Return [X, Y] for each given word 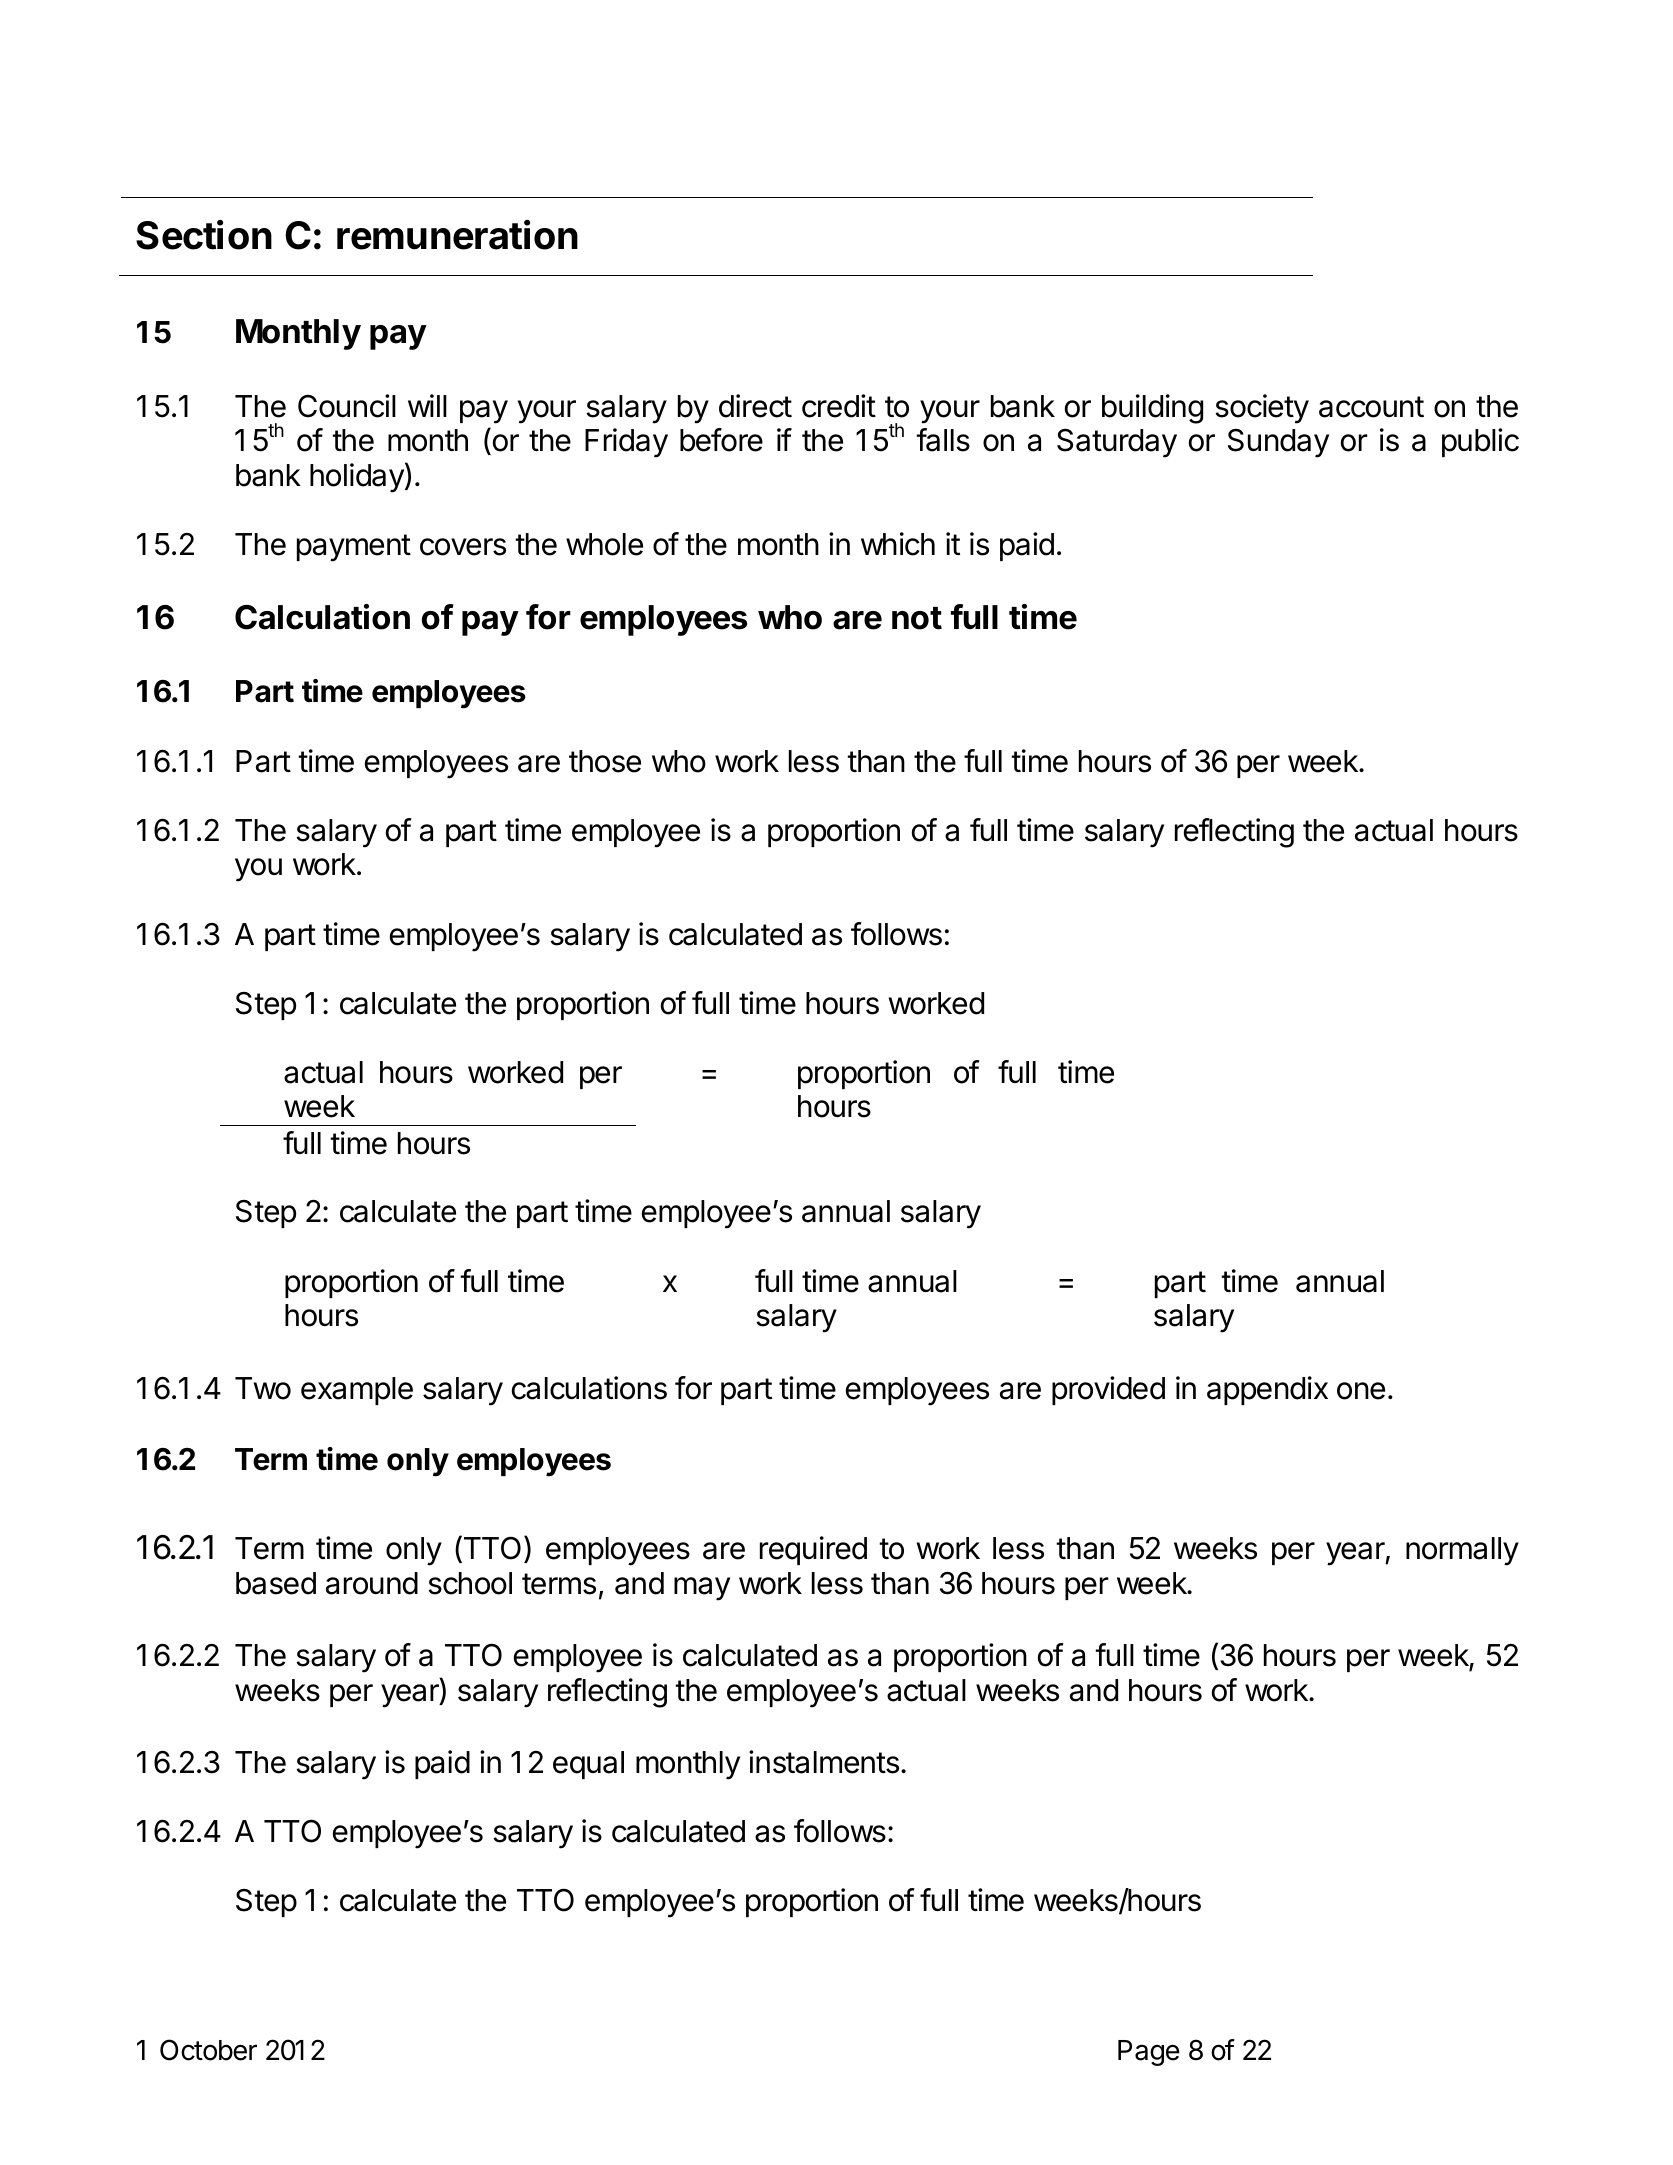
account [1371, 407]
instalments [824, 1762]
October [208, 2050]
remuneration [457, 235]
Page [1149, 2053]
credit [839, 406]
